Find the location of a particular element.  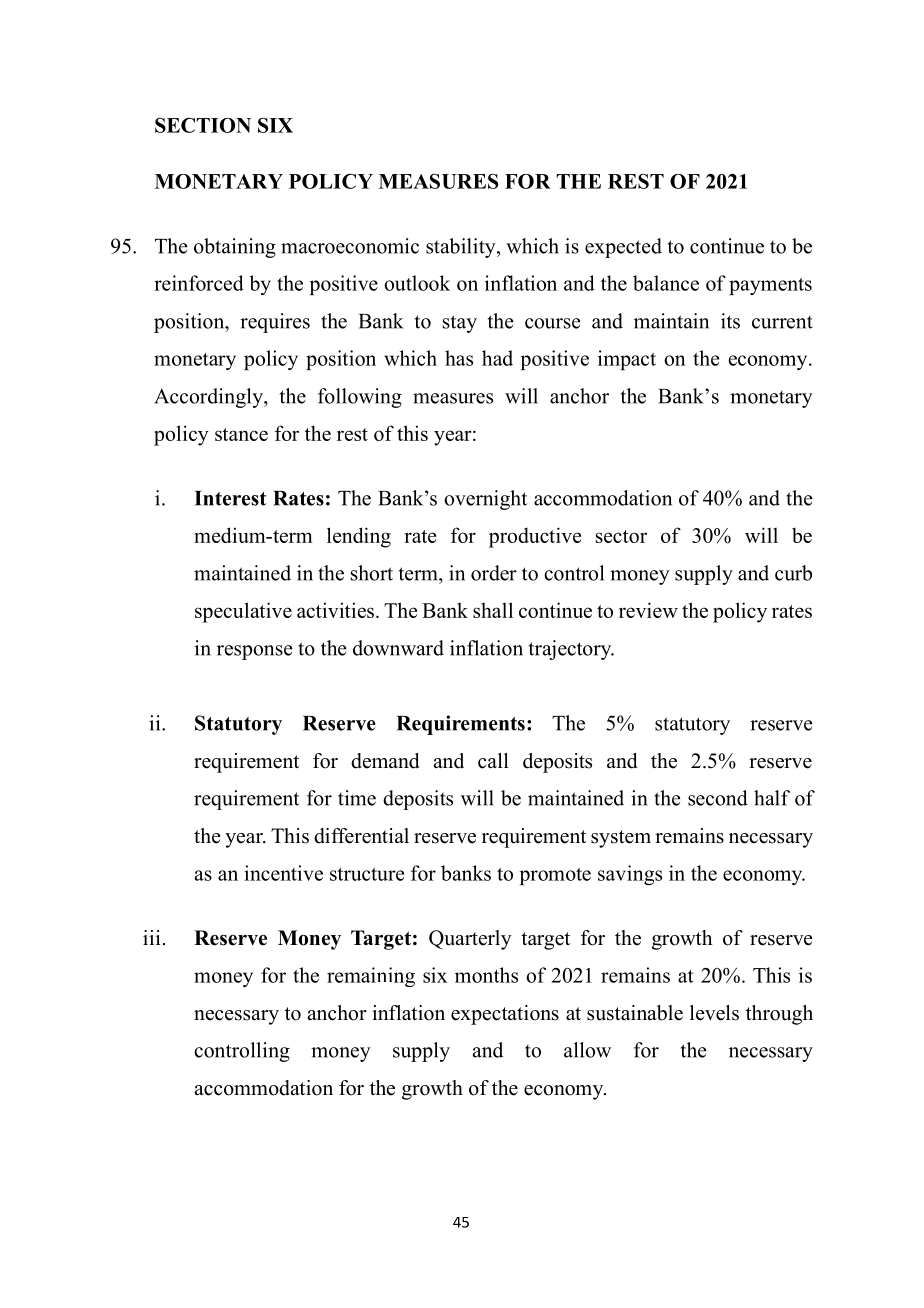

macroeconomic is located at coordinates (350, 246).
